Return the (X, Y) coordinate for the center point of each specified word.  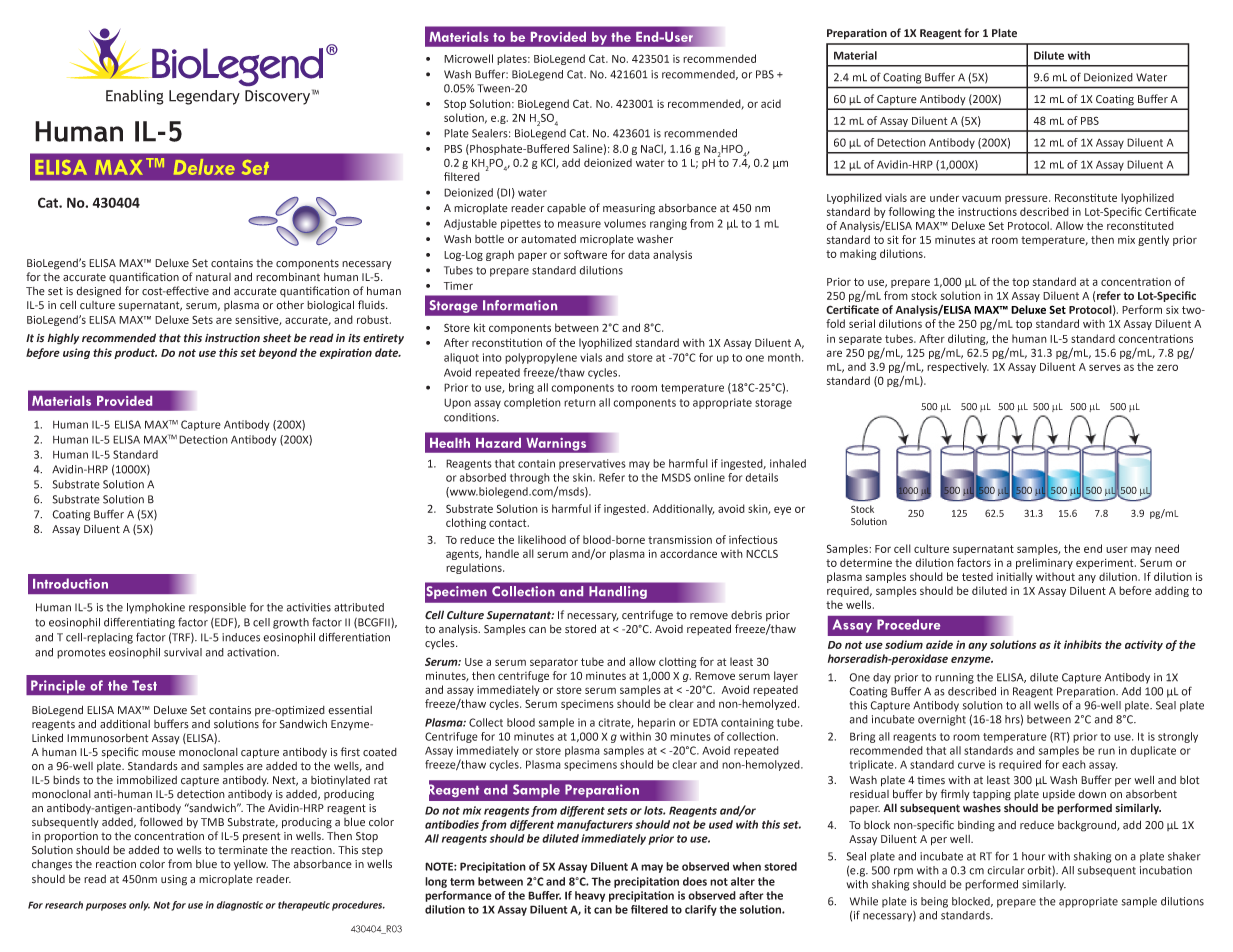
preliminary (1044, 563)
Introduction (70, 583)
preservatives (592, 464)
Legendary (204, 97)
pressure (1027, 199)
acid (771, 103)
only (139, 906)
